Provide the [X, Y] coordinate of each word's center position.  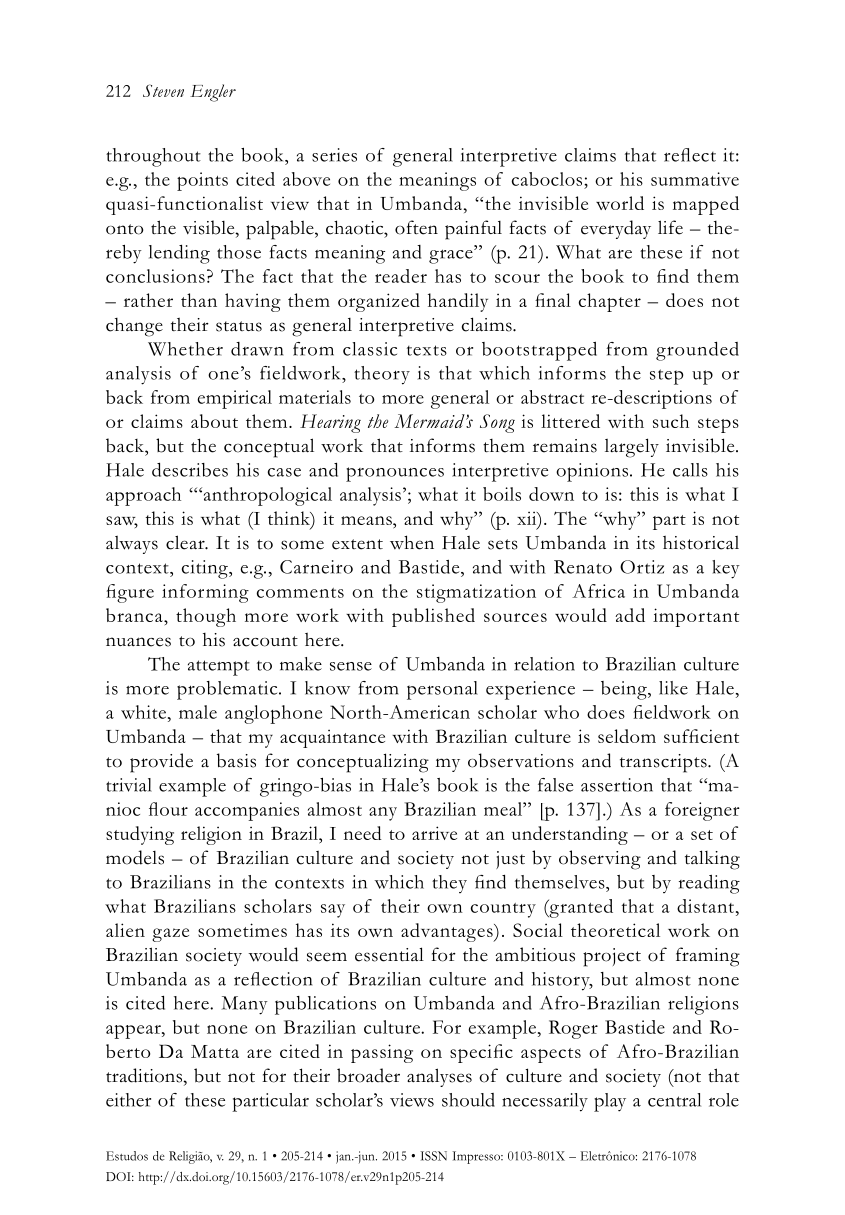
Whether [185, 349]
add [630, 615]
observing [600, 860]
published [433, 617]
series [334, 155]
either [128, 1100]
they [449, 884]
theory [382, 375]
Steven [163, 90]
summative [695, 179]
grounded [697, 351]
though [206, 617]
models [135, 857]
